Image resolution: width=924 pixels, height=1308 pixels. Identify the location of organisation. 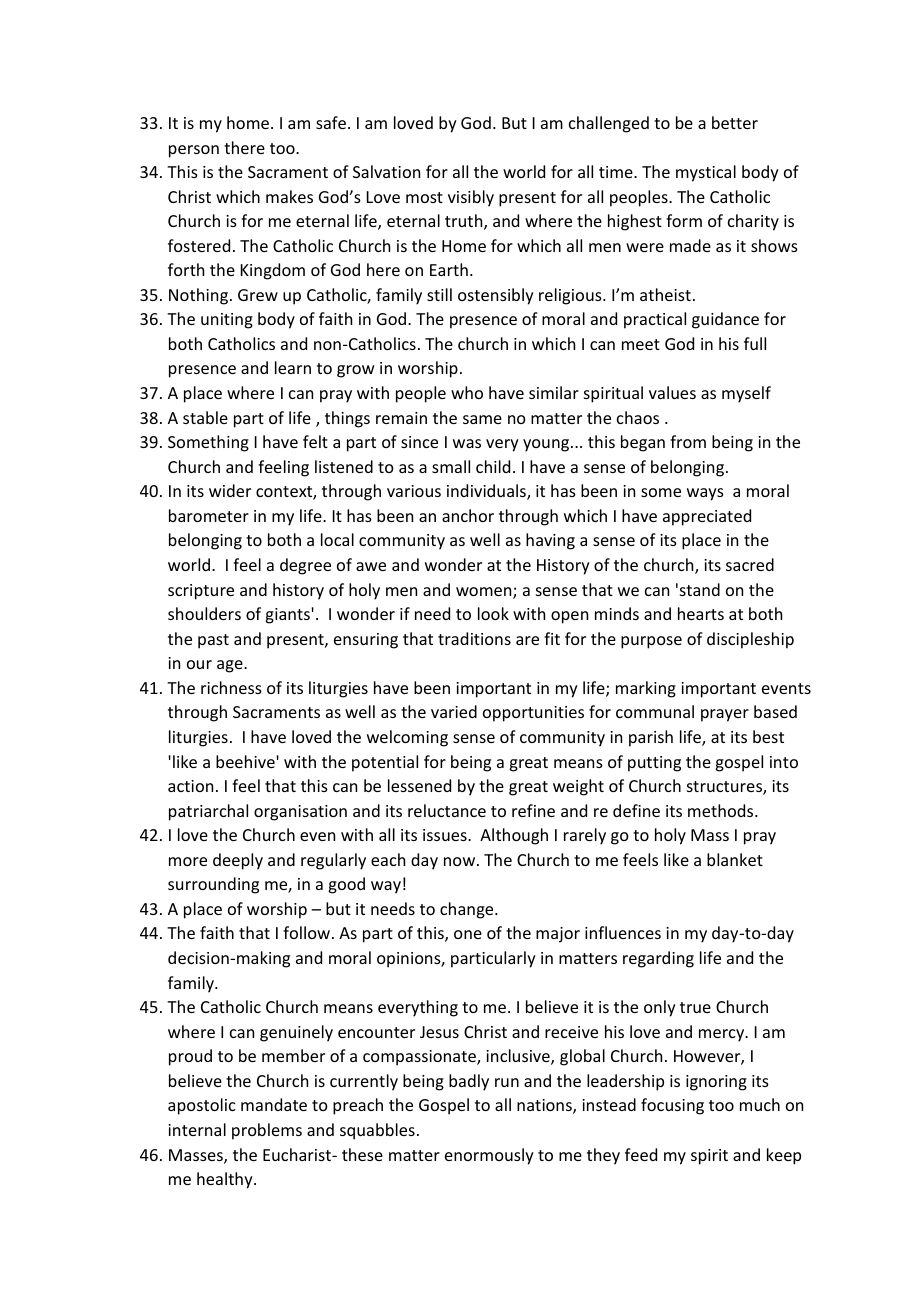
(300, 813).
